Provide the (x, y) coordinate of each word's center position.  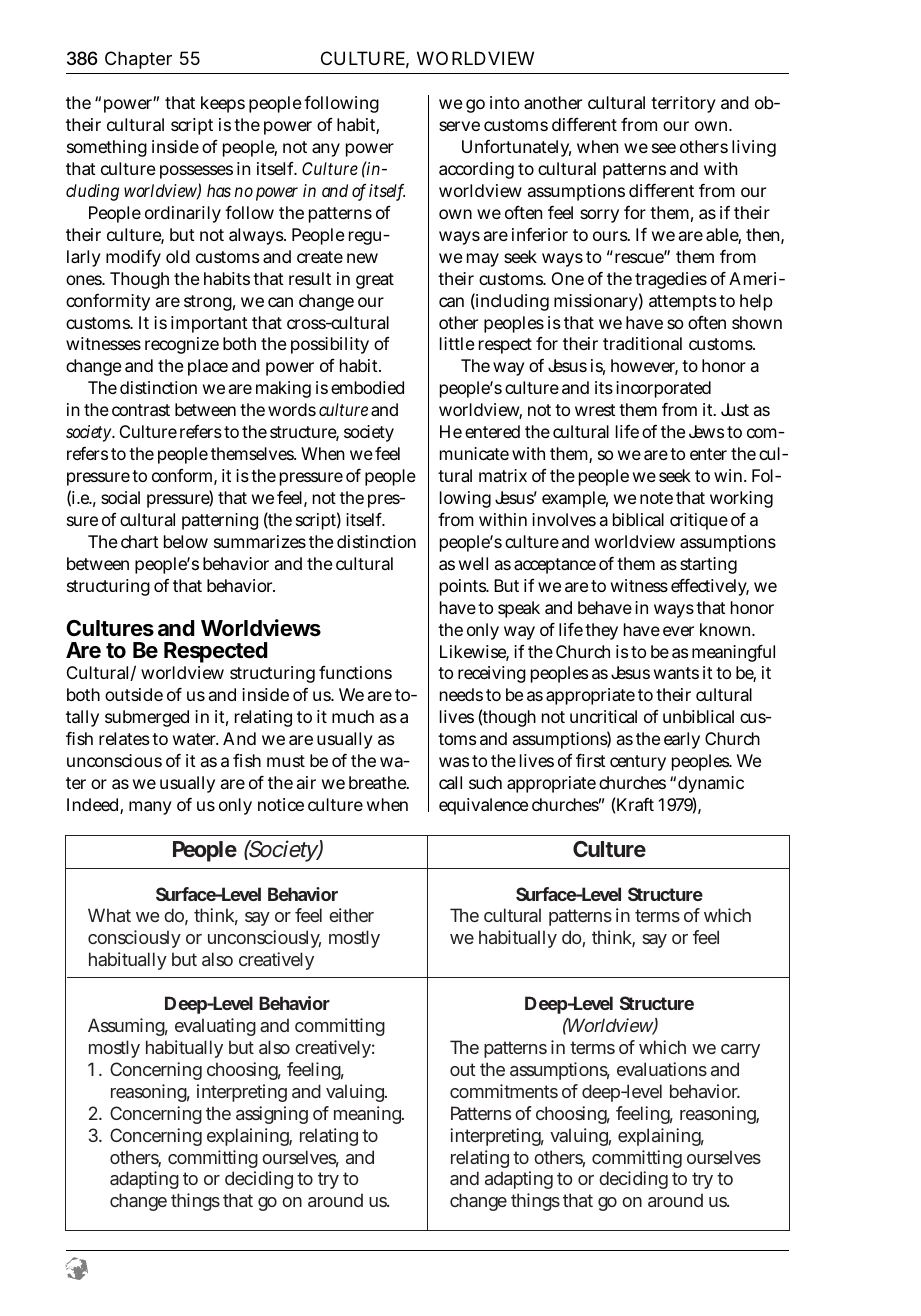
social (120, 497)
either (351, 915)
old (178, 256)
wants (676, 673)
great (375, 281)
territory (683, 104)
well (473, 563)
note (656, 498)
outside (134, 694)
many (150, 808)
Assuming (128, 1027)
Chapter (138, 60)
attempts (683, 303)
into (505, 102)
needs (461, 694)
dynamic (711, 784)
